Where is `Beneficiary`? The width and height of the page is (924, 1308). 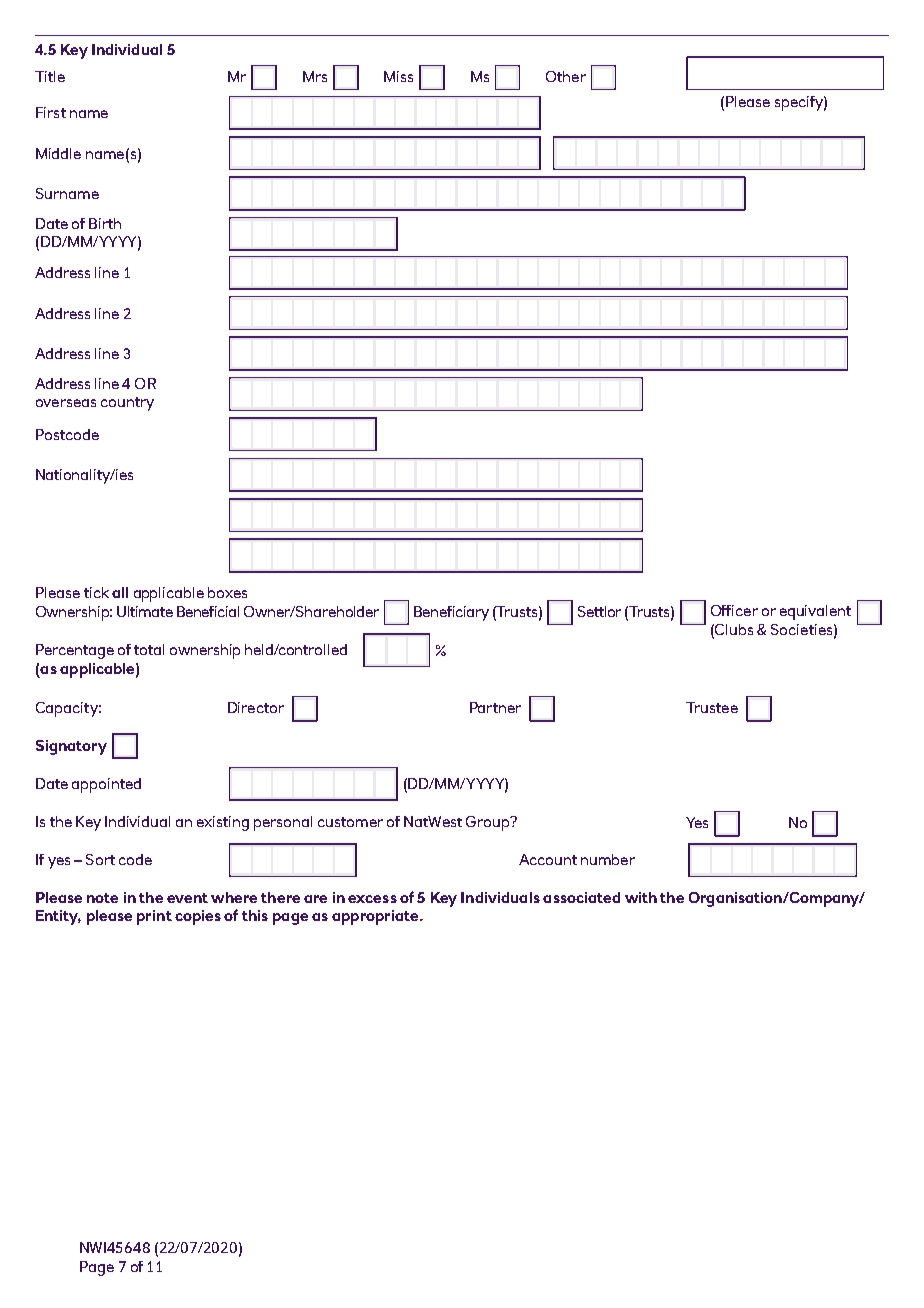
Beneficiary is located at coordinates (451, 613).
